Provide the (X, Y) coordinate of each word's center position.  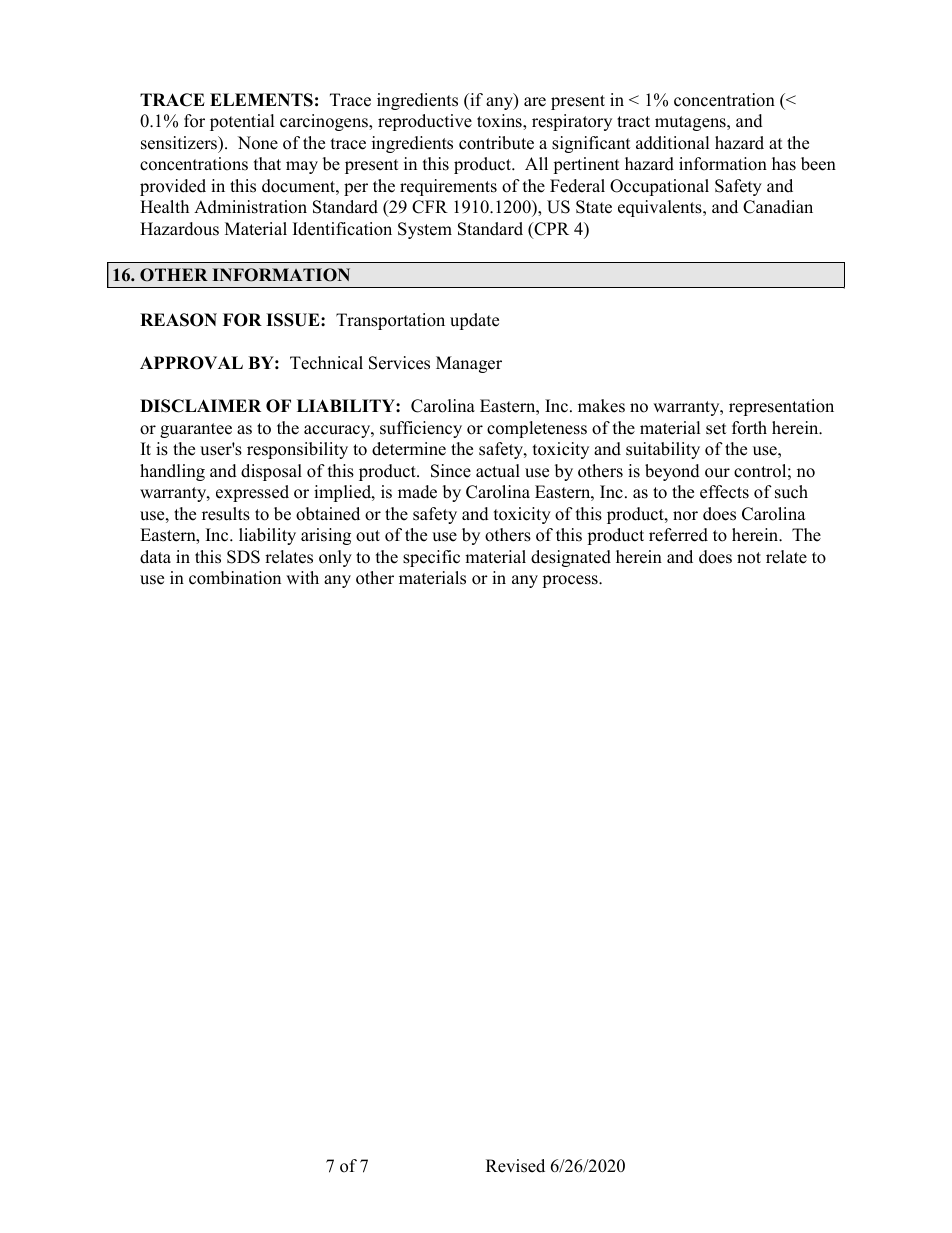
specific (431, 558)
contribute (496, 143)
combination (235, 578)
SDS (243, 557)
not (749, 558)
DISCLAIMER (200, 406)
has (784, 164)
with (302, 577)
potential (242, 122)
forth (749, 428)
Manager (469, 364)
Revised (515, 1166)
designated (571, 558)
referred (678, 535)
